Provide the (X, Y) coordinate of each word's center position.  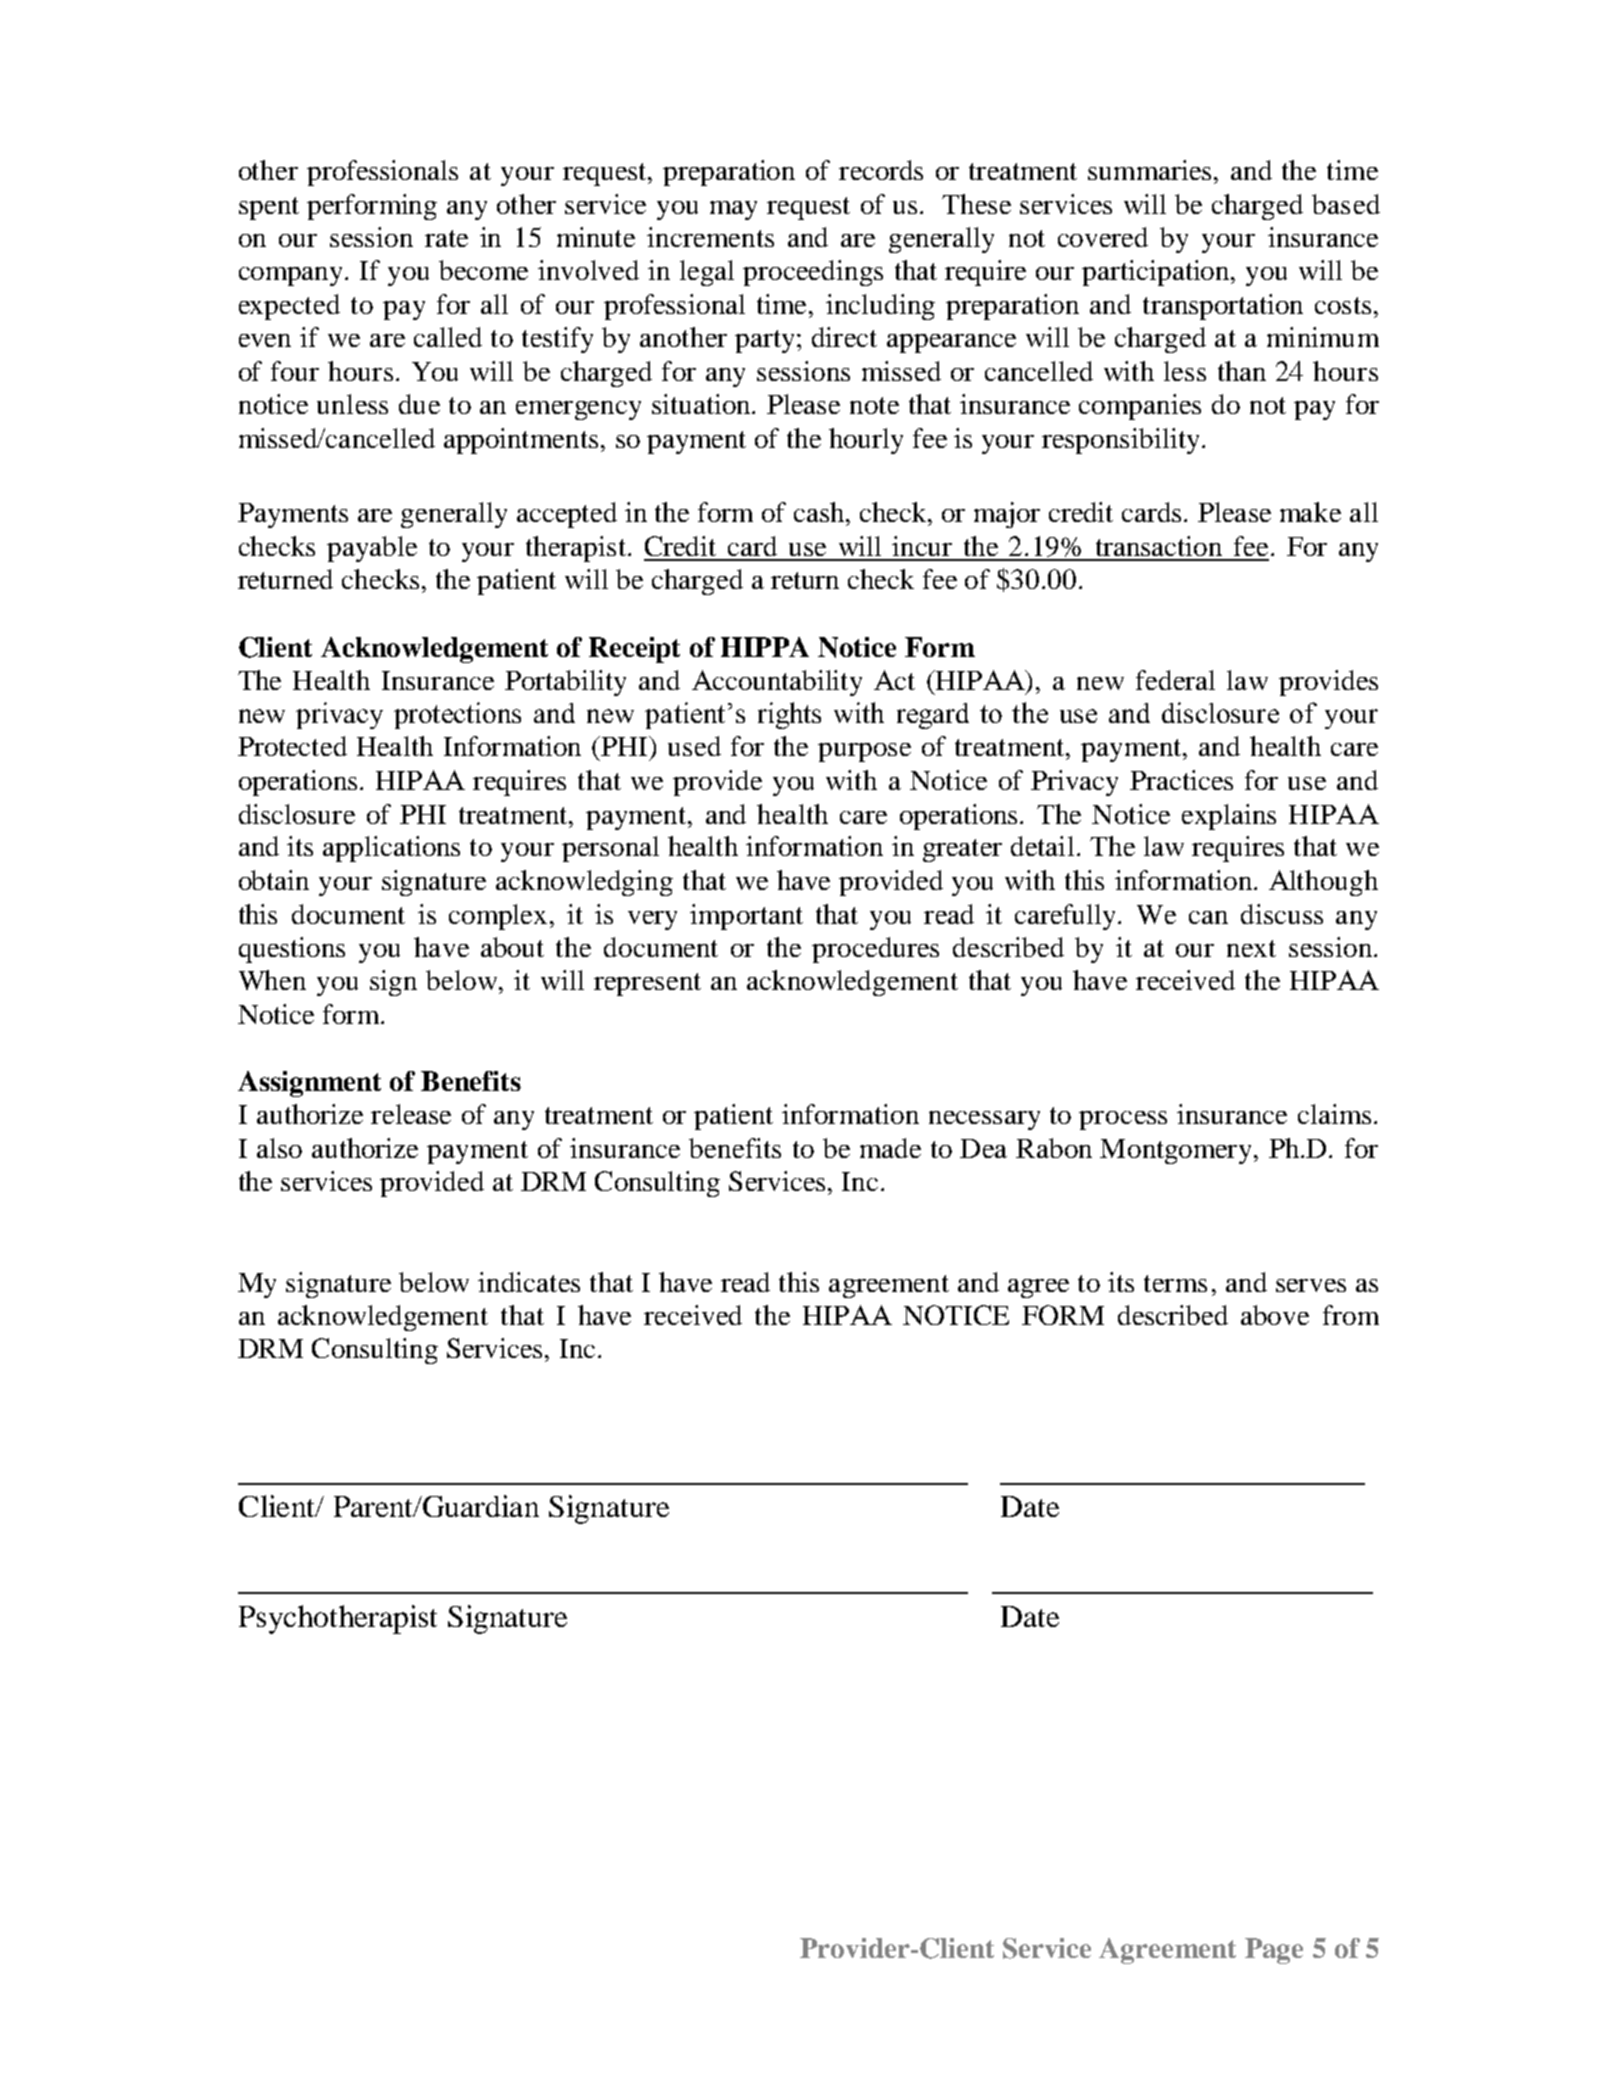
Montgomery (1177, 1151)
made (890, 1148)
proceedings (813, 273)
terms (1175, 1283)
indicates (529, 1282)
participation (1157, 273)
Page (1274, 1951)
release (411, 1114)
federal (1175, 680)
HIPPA (765, 647)
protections (457, 715)
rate (446, 238)
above (1275, 1315)
